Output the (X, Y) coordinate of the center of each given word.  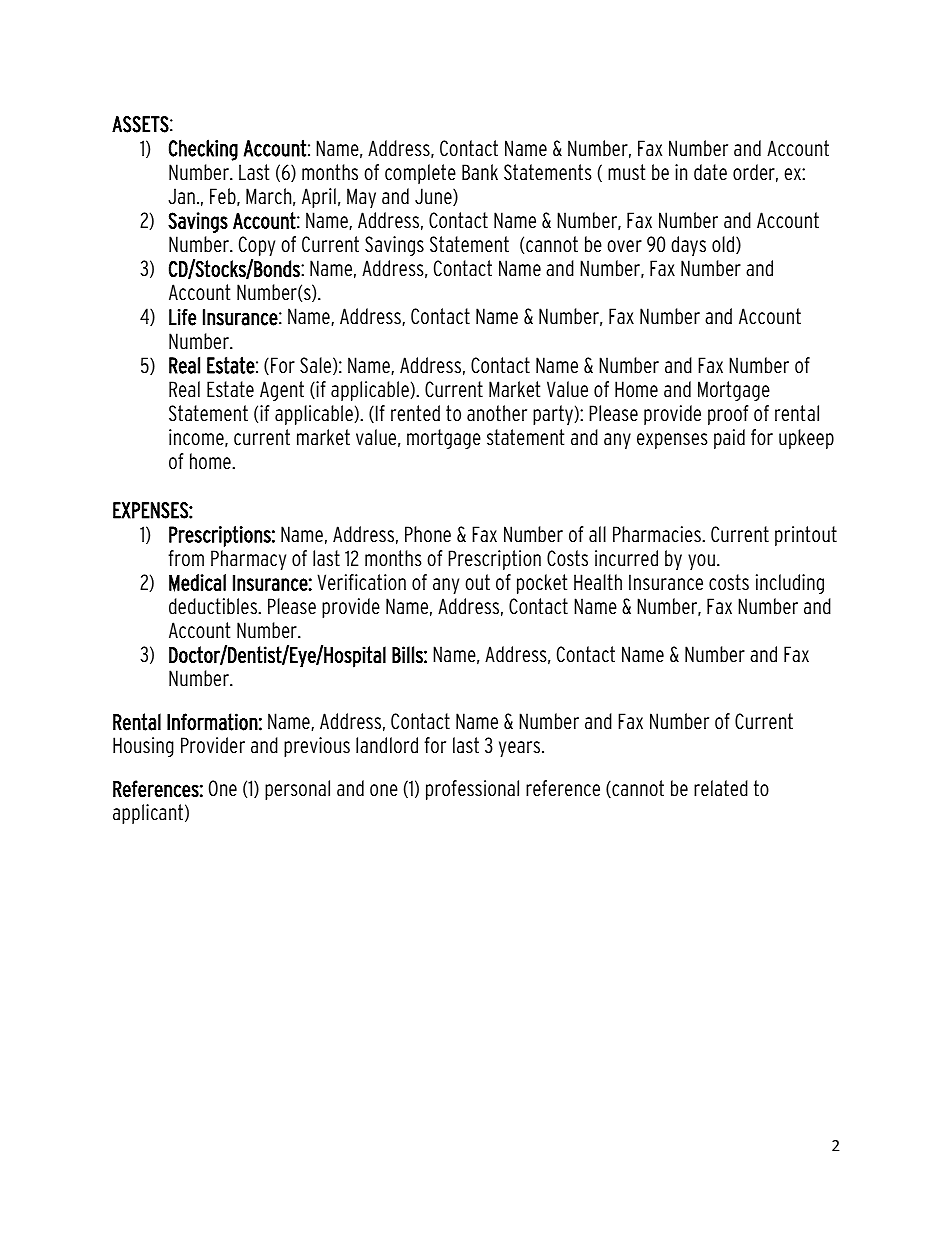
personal (297, 790)
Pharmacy (248, 560)
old (724, 245)
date (710, 172)
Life (182, 317)
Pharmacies (658, 534)
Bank (480, 172)
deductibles (214, 606)
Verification (361, 582)
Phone (428, 534)
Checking (203, 150)
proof (728, 415)
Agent (282, 391)
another (497, 413)
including (790, 584)
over (624, 246)
